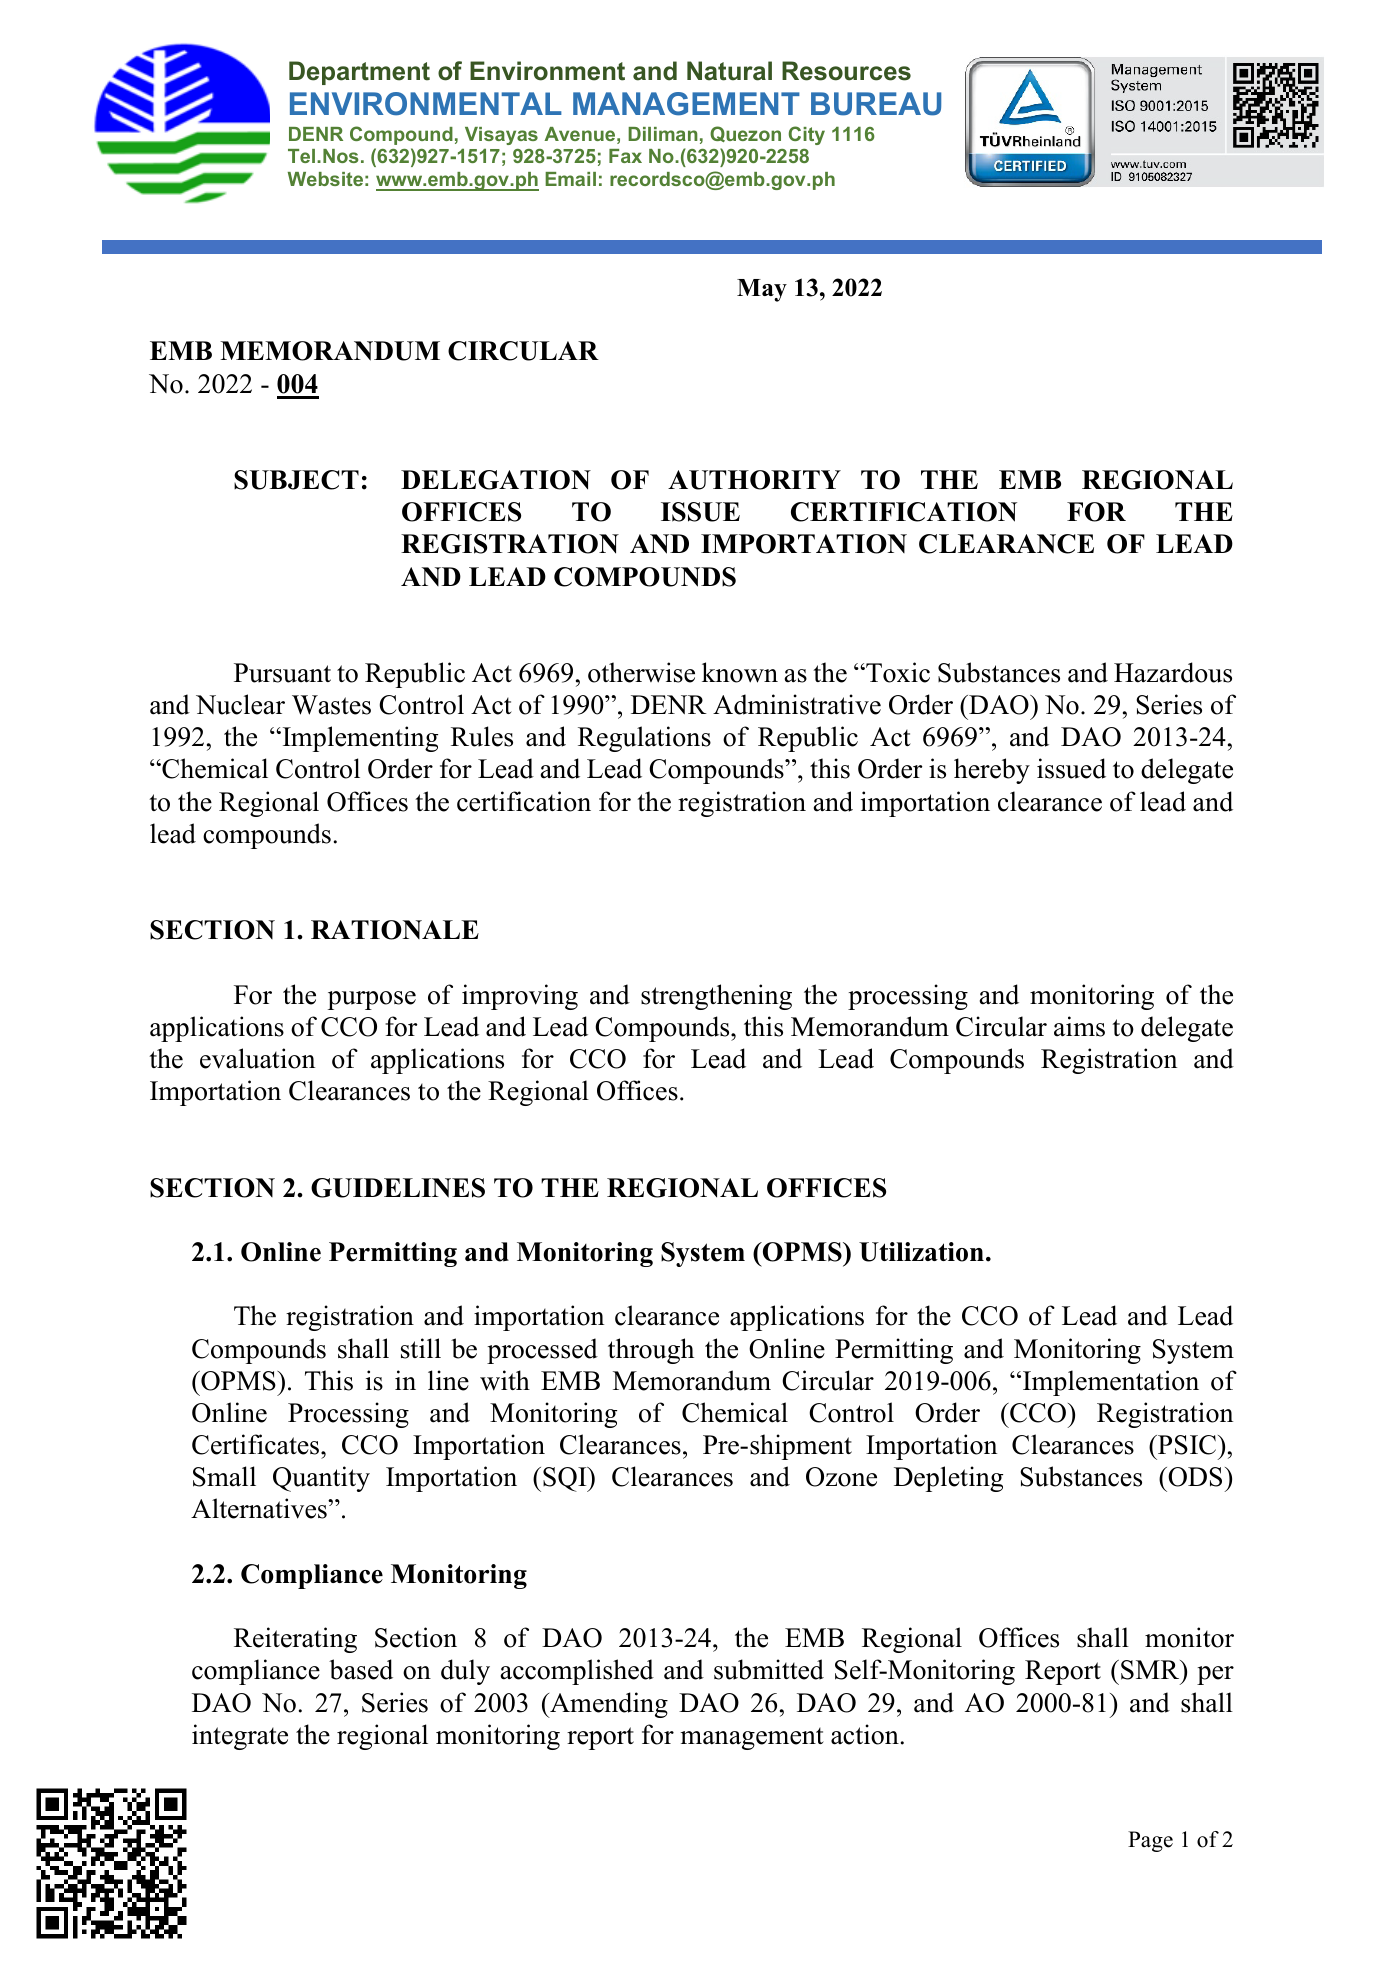 The image size is (1388, 1963). I want to click on through, so click(651, 1351).
